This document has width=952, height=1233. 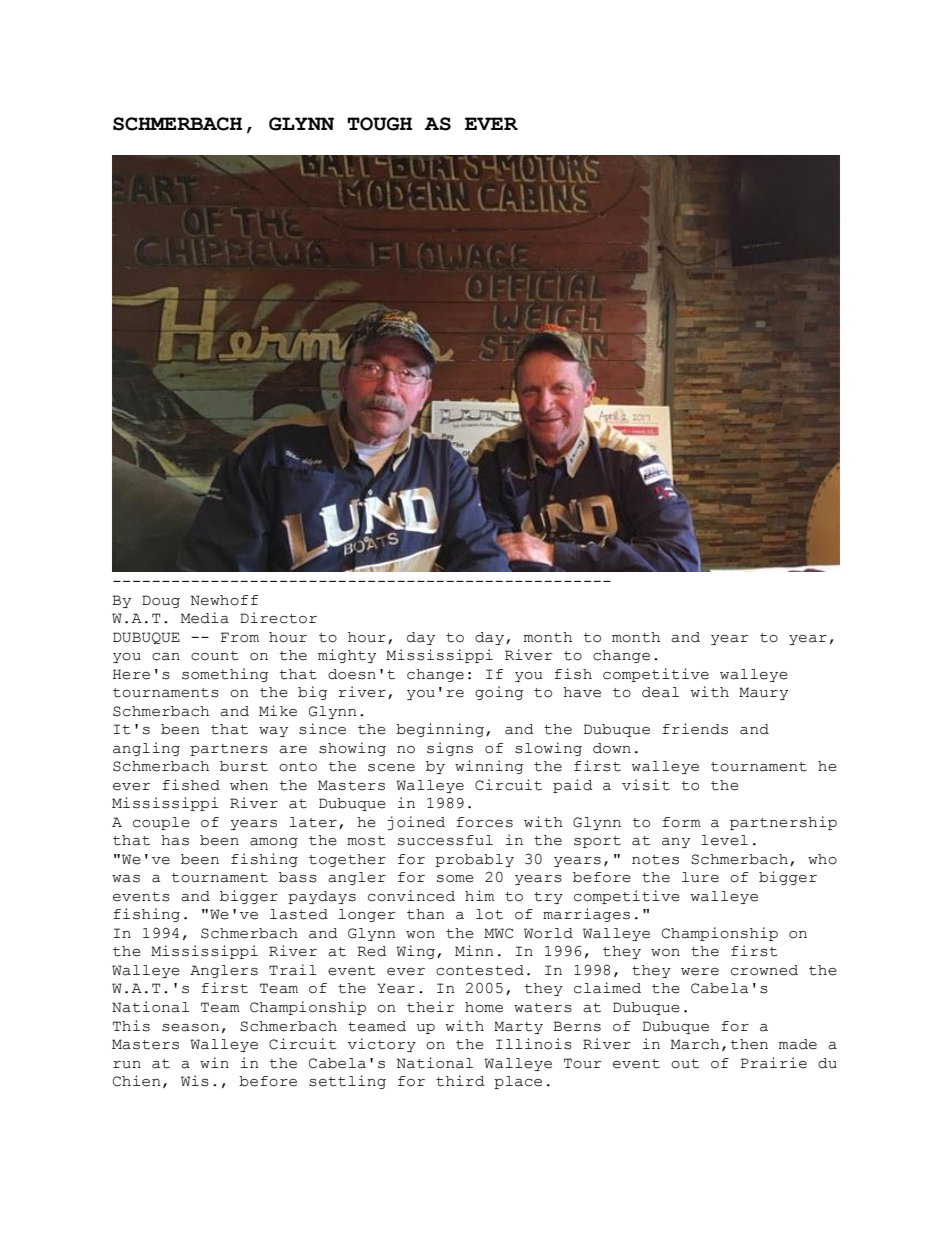 What do you see at coordinates (763, 693) in the document?
I see `Maury` at bounding box center [763, 693].
